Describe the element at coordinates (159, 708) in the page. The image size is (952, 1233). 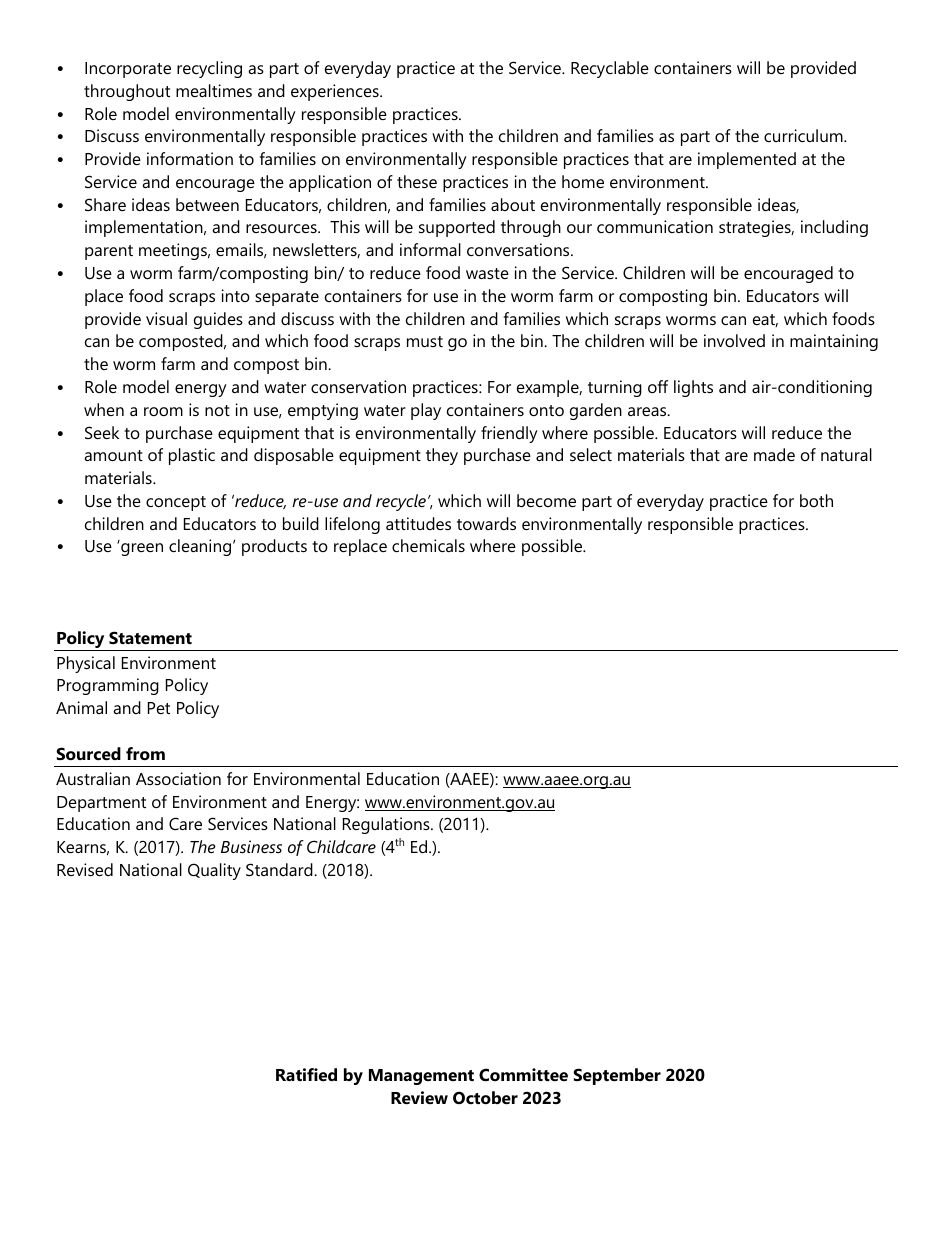
I see `Pet` at that location.
